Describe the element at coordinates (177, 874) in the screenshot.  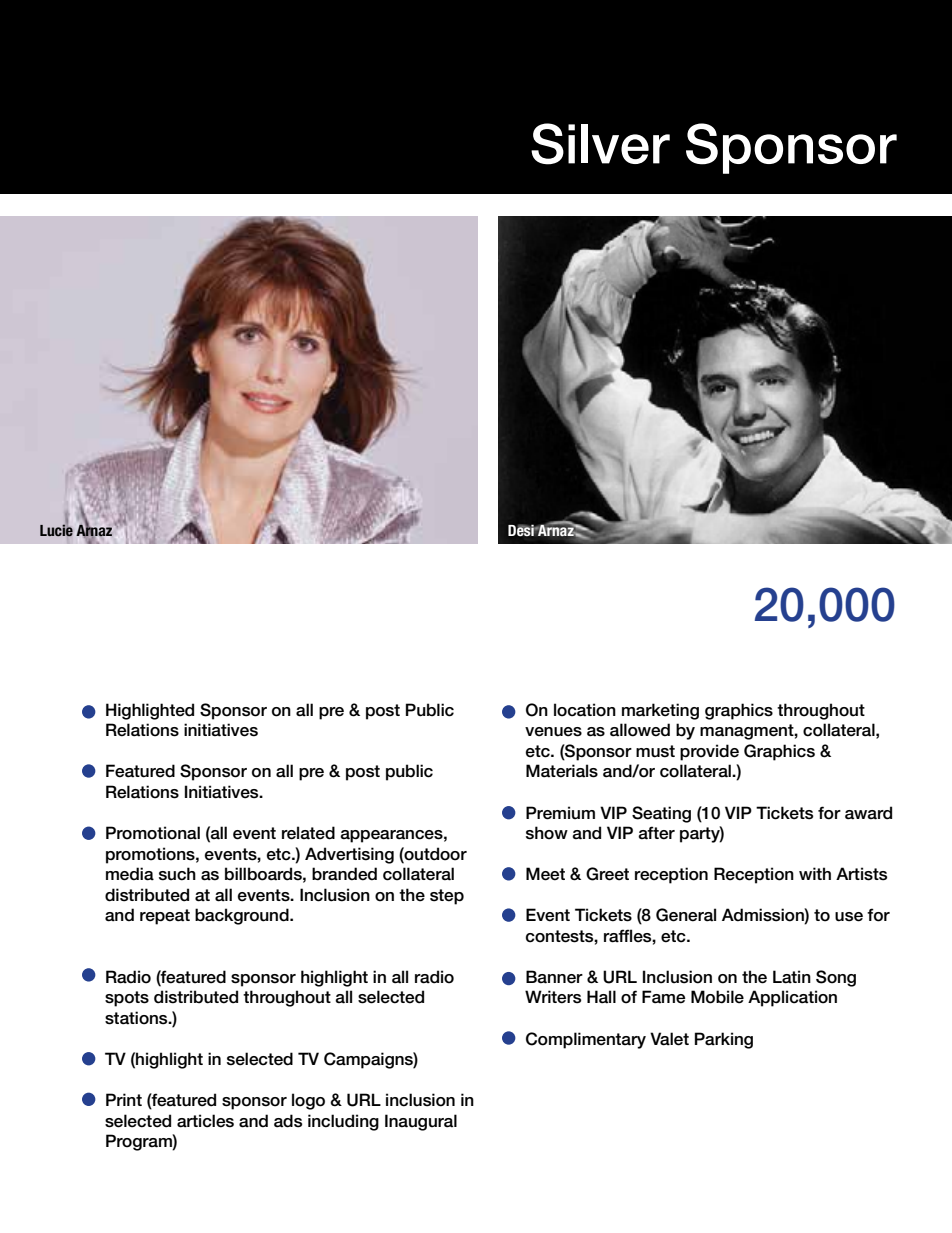
I see `such` at that location.
